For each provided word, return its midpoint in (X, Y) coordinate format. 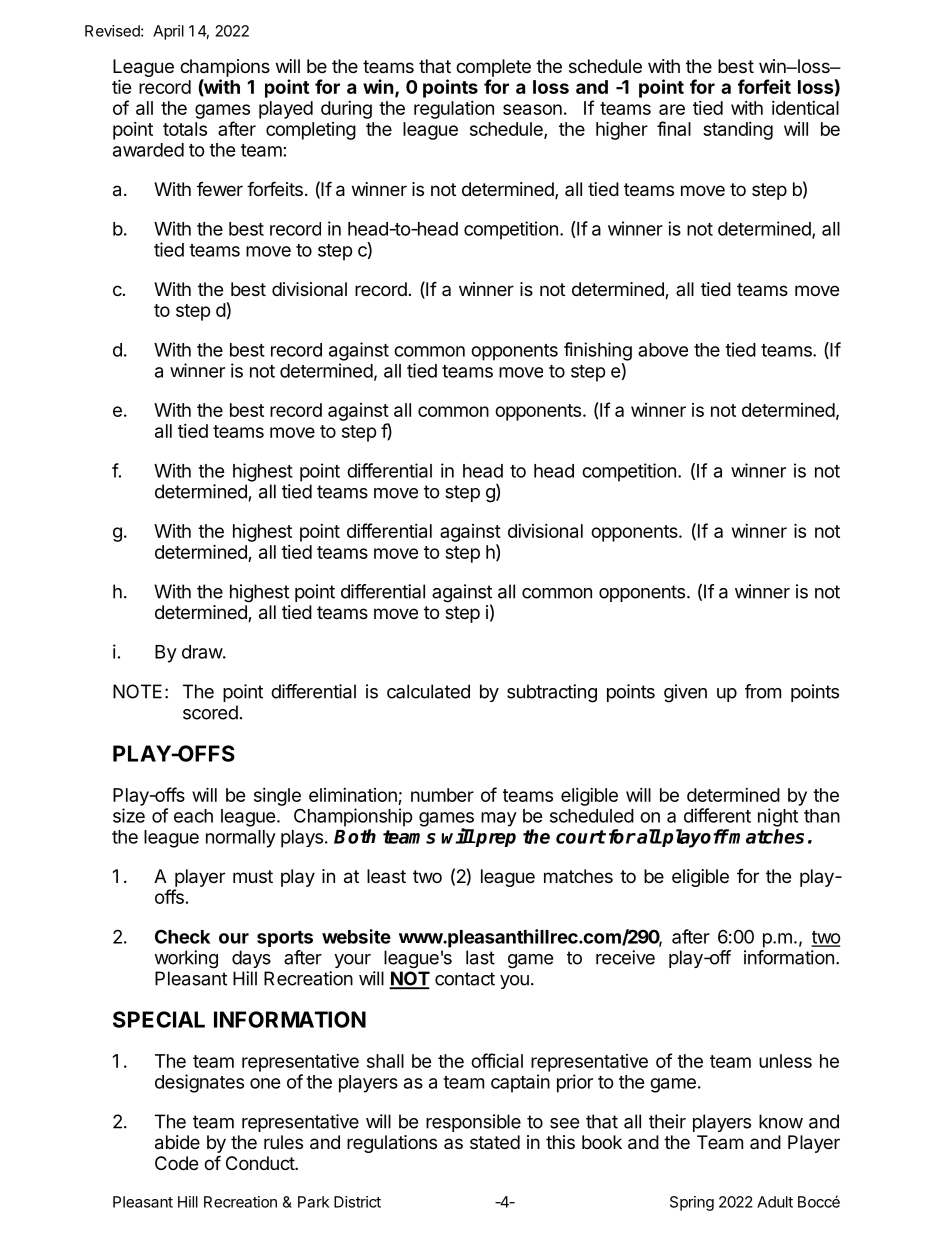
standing (738, 131)
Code (176, 1163)
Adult (775, 1202)
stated (495, 1142)
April (168, 32)
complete (493, 68)
